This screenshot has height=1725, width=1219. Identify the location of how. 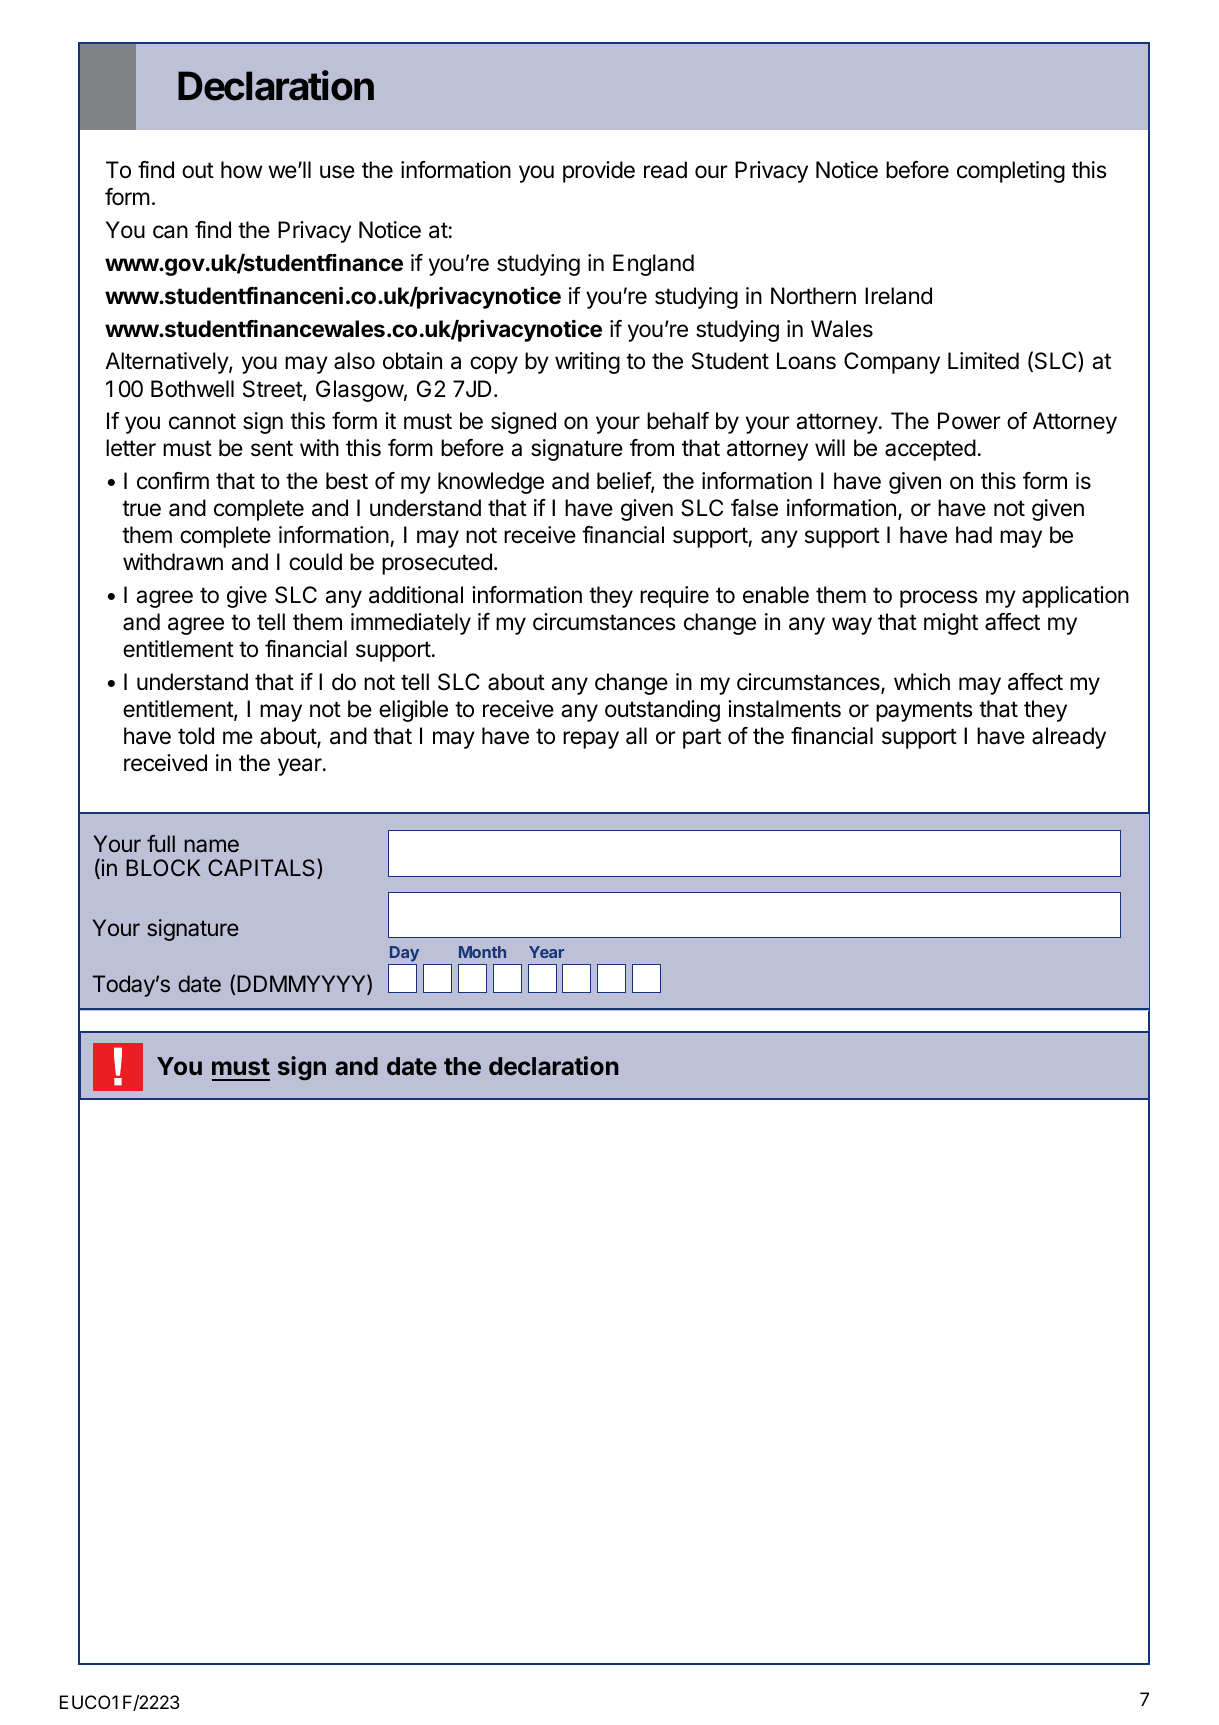
(241, 169).
